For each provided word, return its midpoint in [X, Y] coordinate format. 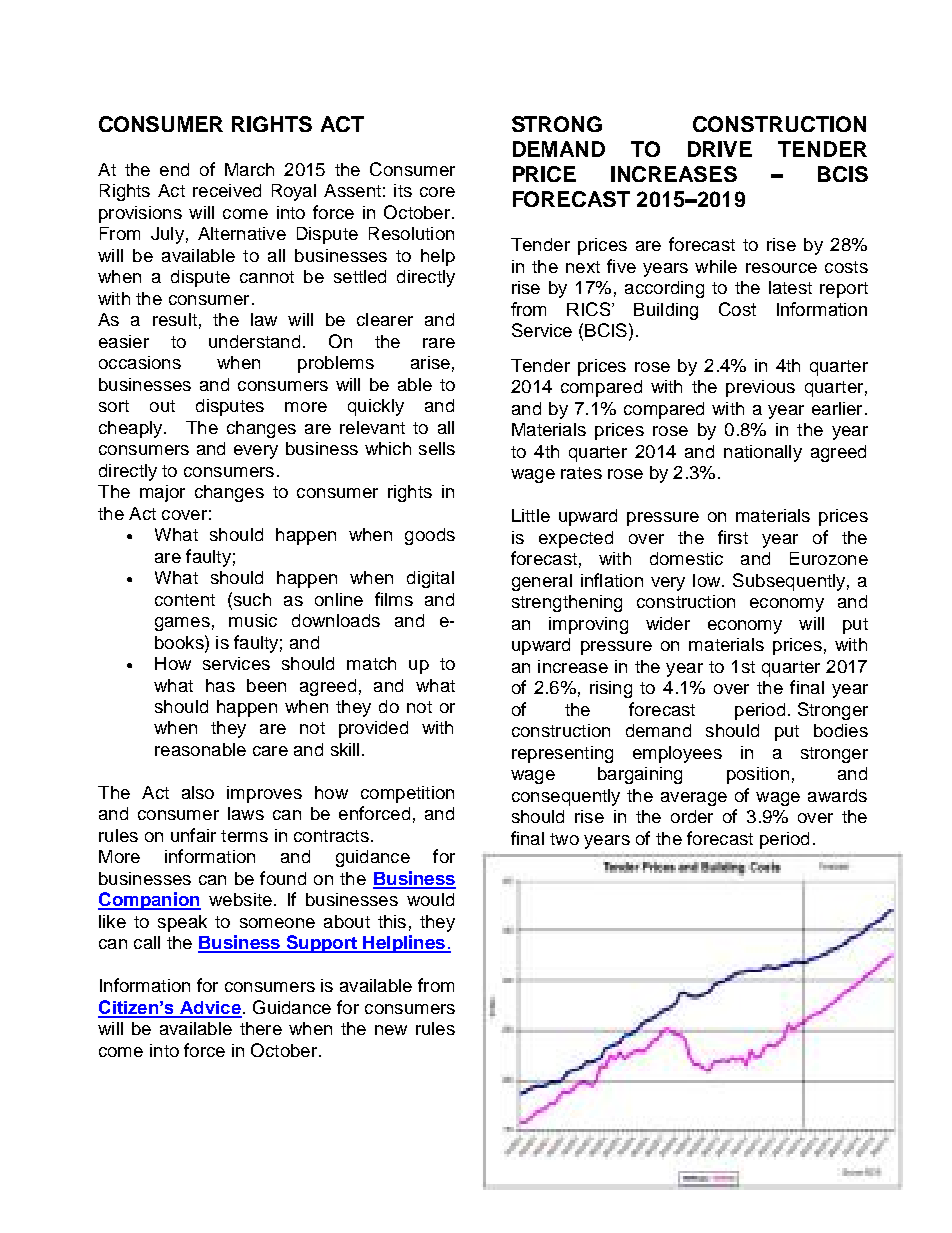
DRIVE [720, 149]
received [227, 190]
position [758, 775]
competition [407, 794]
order [692, 816]
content [185, 600]
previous [760, 388]
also [198, 792]
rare [439, 343]
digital [430, 579]
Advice [210, 1009]
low [708, 580]
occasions [140, 362]
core [437, 192]
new [391, 1030]
